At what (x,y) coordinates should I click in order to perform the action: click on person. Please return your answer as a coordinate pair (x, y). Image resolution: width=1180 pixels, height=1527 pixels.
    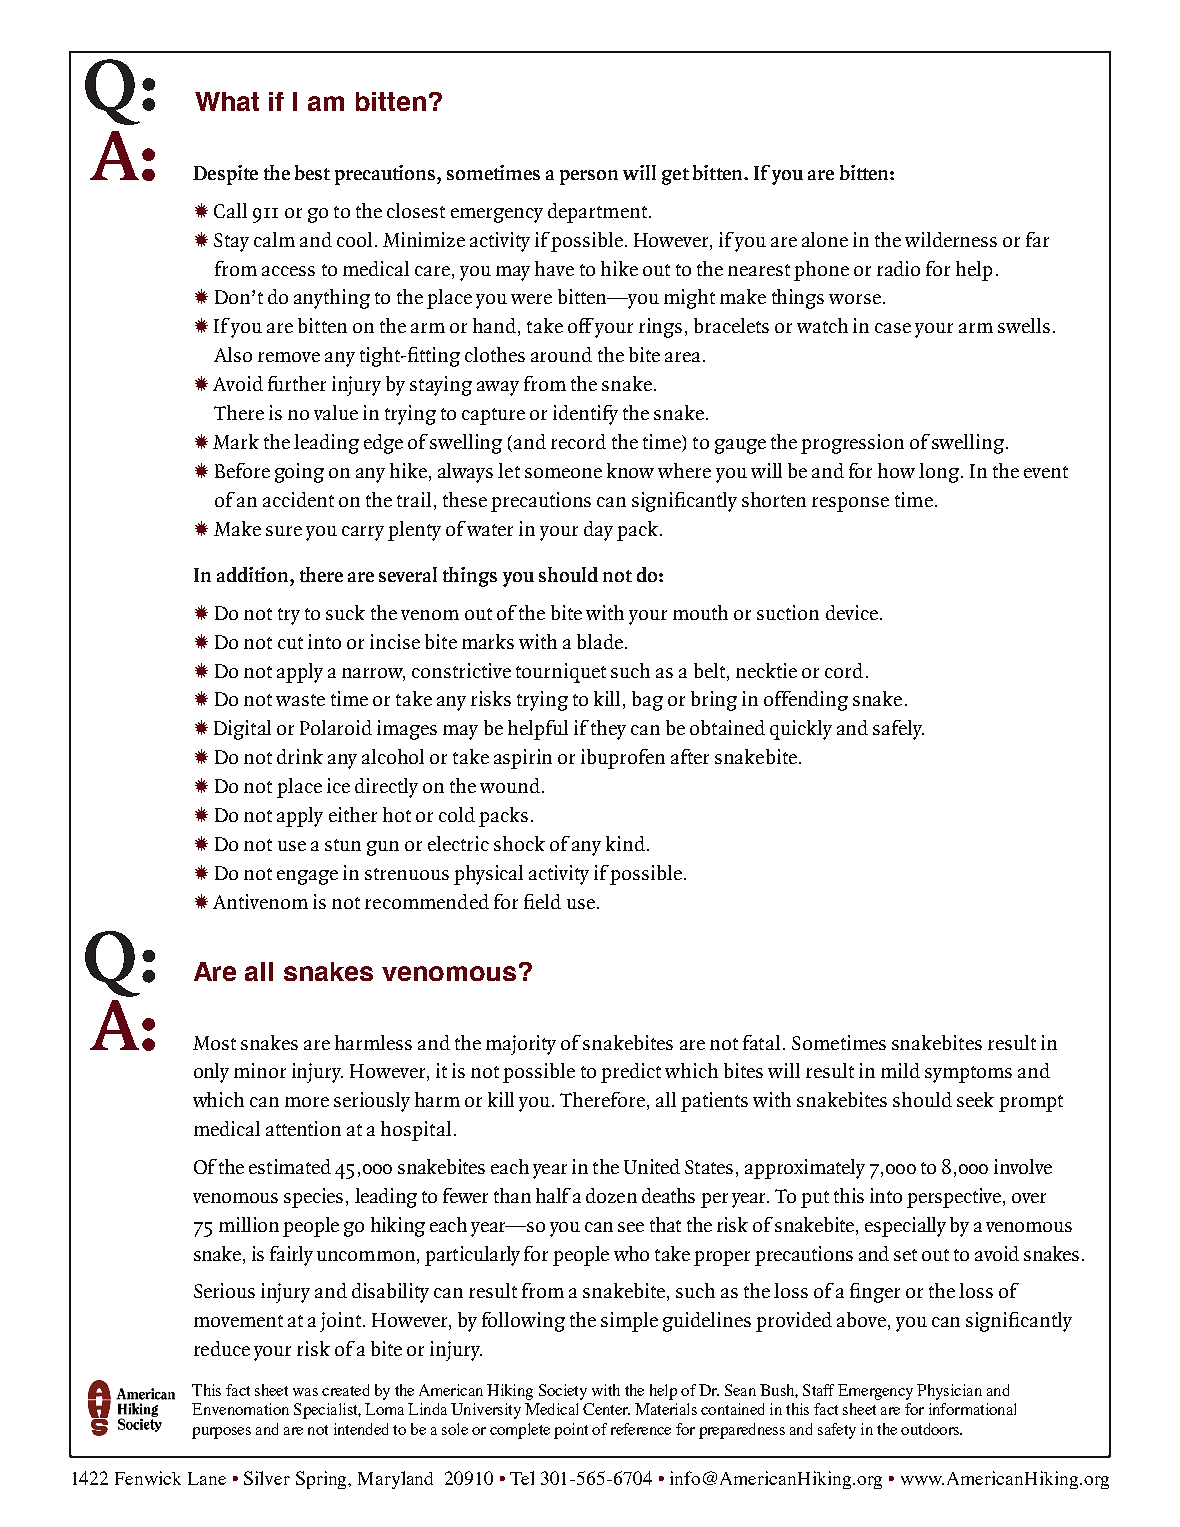
    Looking at the image, I should click on (589, 177).
